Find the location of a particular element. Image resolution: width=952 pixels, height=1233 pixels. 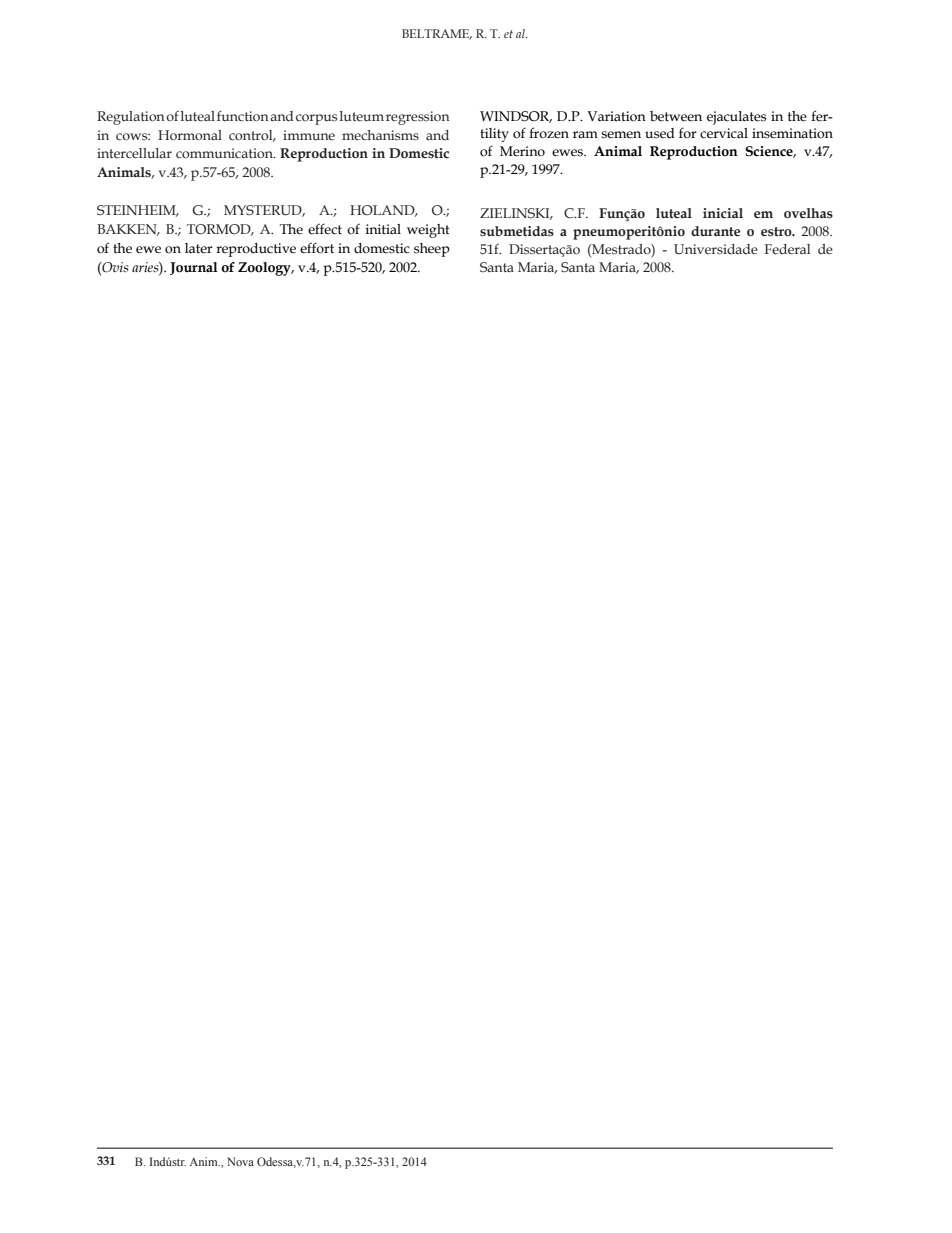

effort is located at coordinates (317, 248).
